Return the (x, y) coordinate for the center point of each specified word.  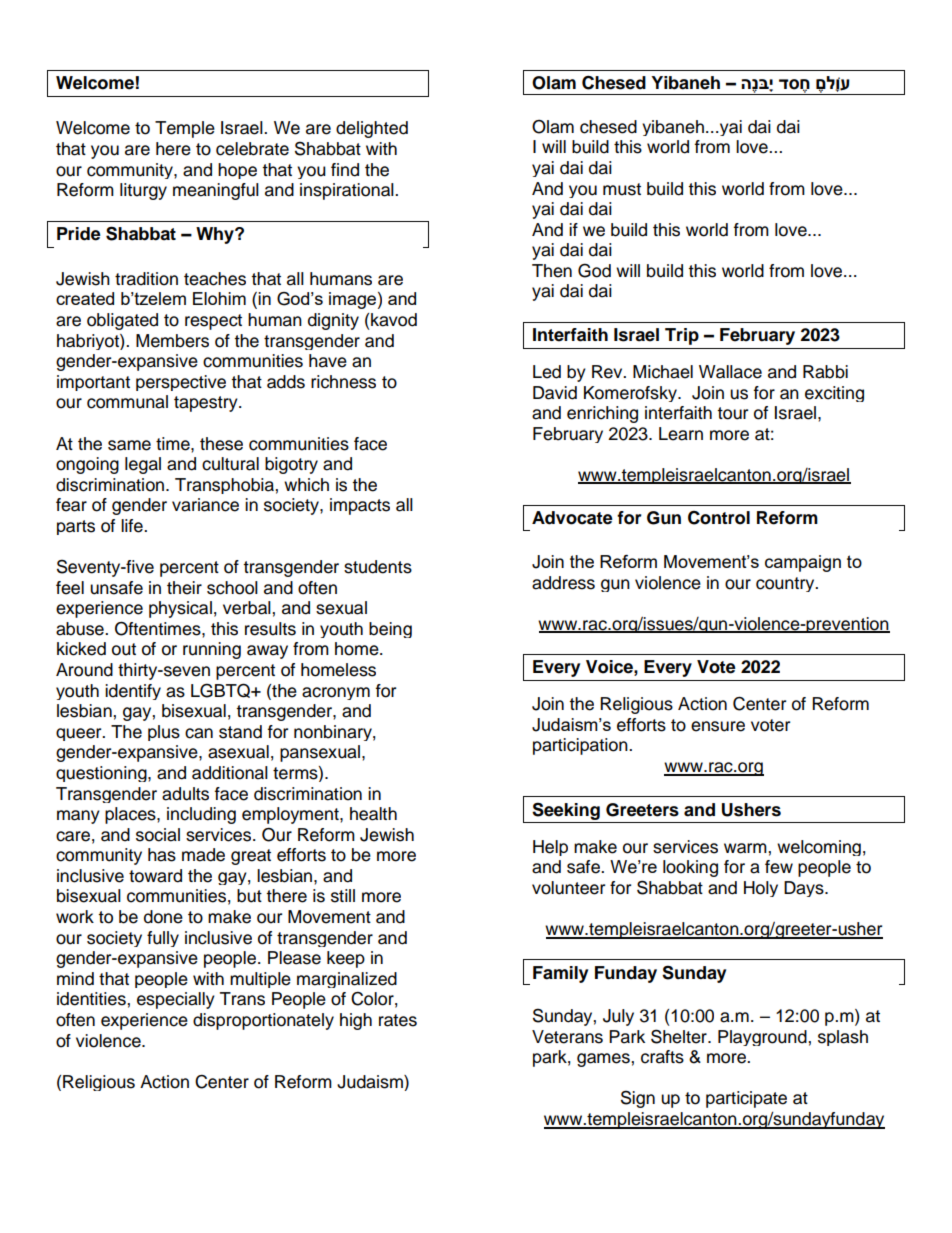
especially (176, 1000)
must (622, 189)
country (786, 584)
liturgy (143, 191)
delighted (372, 129)
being (390, 630)
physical (180, 609)
